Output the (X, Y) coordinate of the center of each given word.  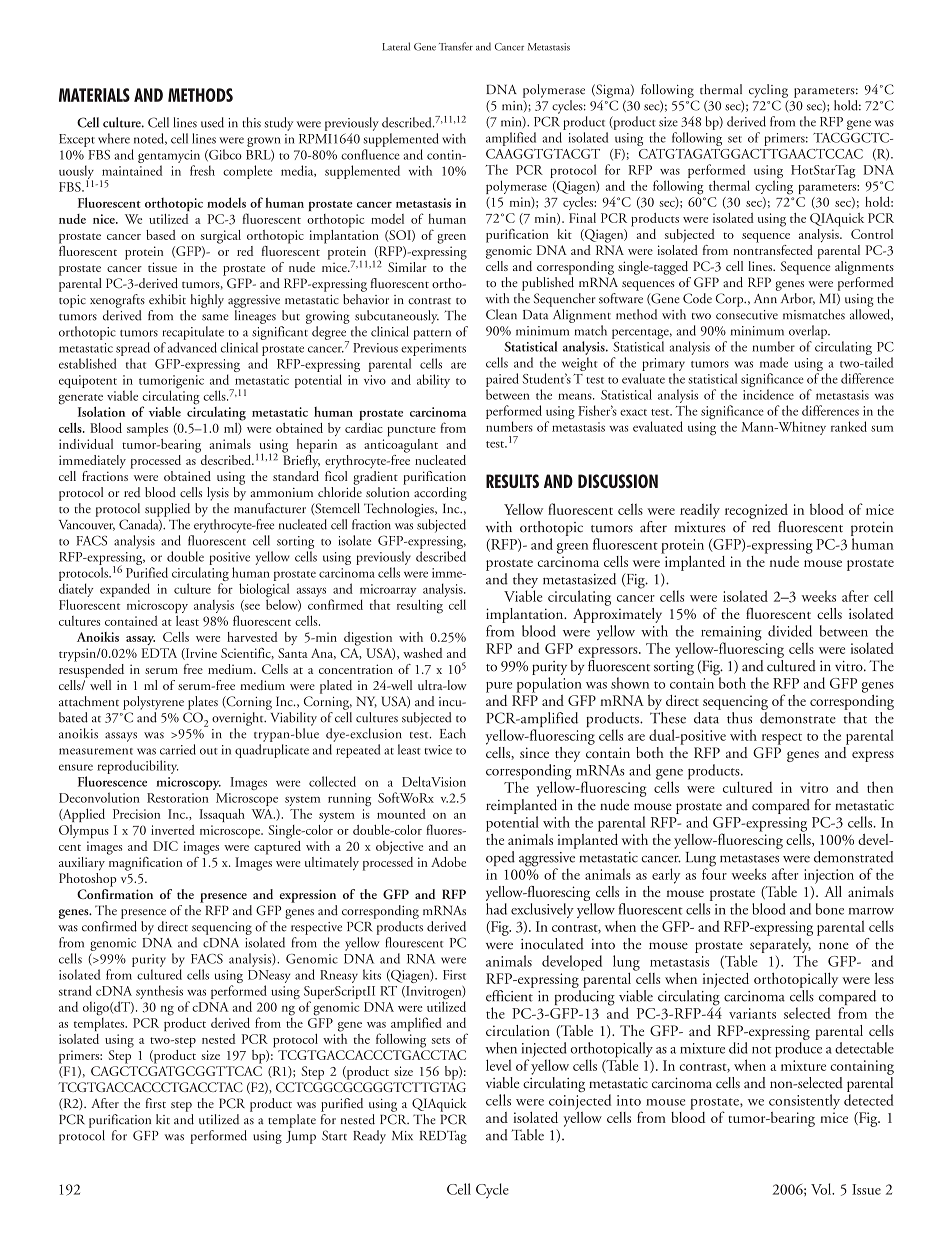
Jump (301, 1137)
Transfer (456, 46)
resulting (420, 606)
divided (790, 631)
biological (264, 591)
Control (872, 234)
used (212, 122)
